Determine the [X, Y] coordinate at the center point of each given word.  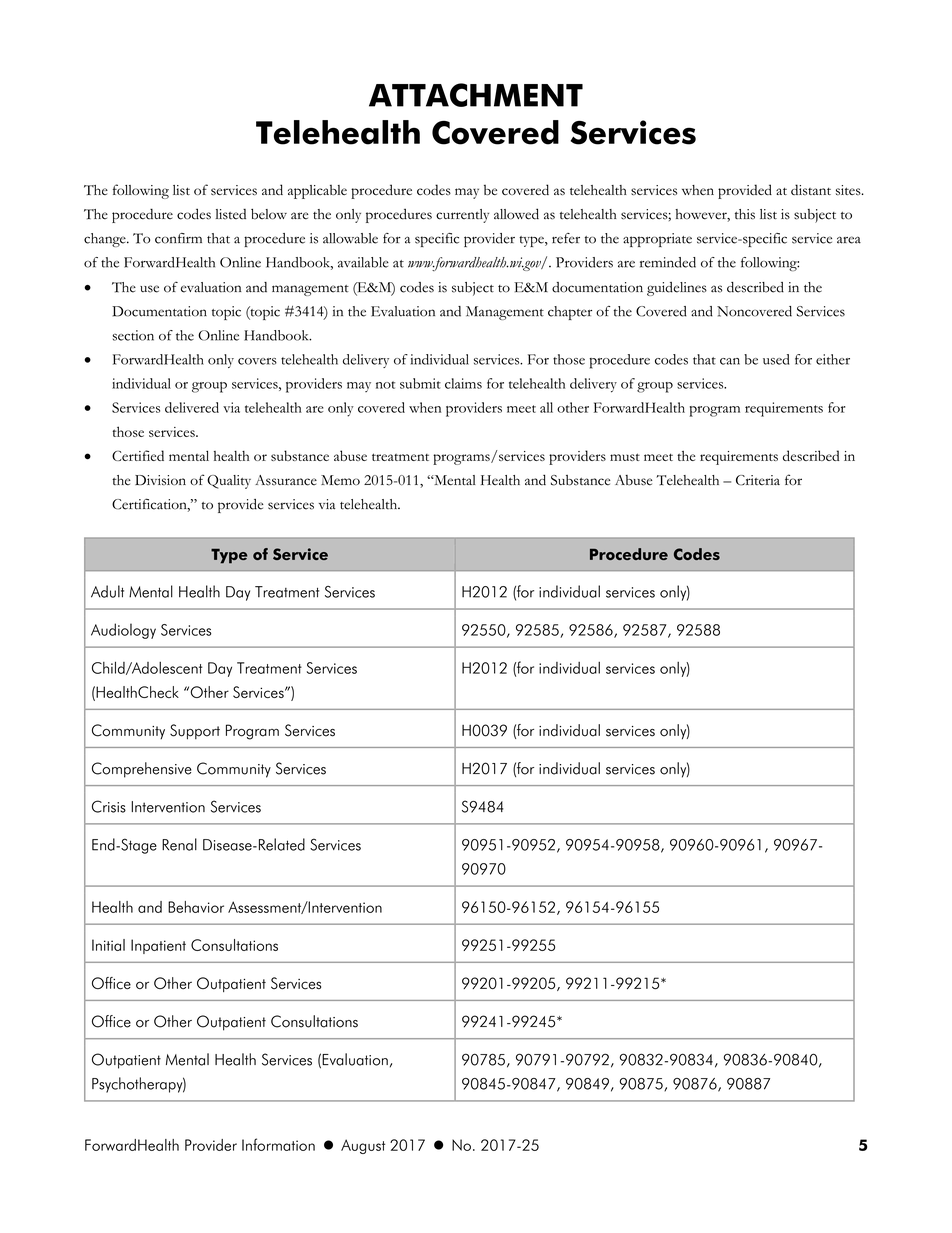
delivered [192, 407]
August [363, 1146]
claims [463, 383]
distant [811, 189]
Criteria [758, 480]
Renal [179, 844]
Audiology [123, 631]
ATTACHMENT [476, 95]
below [269, 214]
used [776, 359]
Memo [340, 480]
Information [278, 1144]
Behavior [196, 907]
